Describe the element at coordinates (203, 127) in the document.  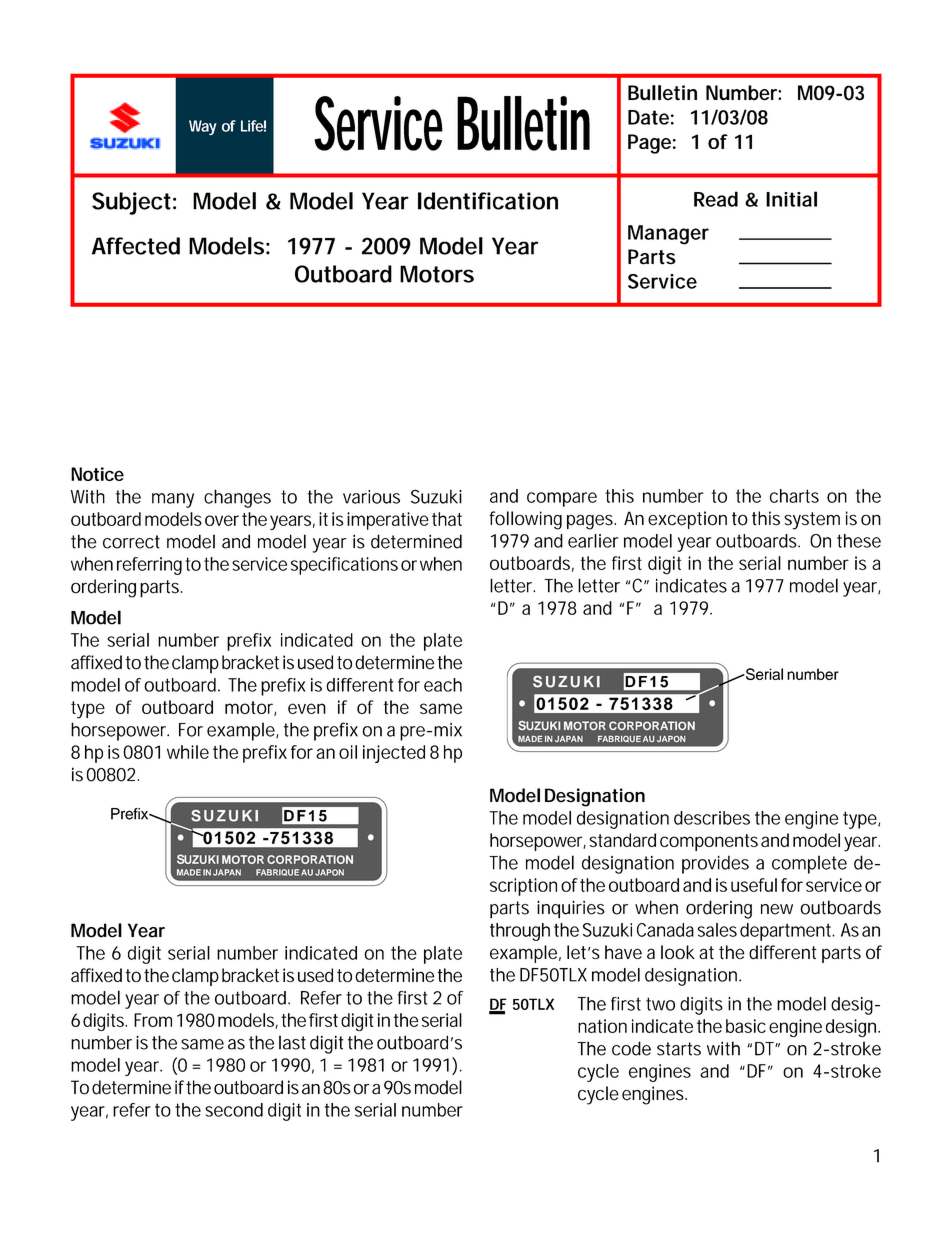
I see `Way` at that location.
